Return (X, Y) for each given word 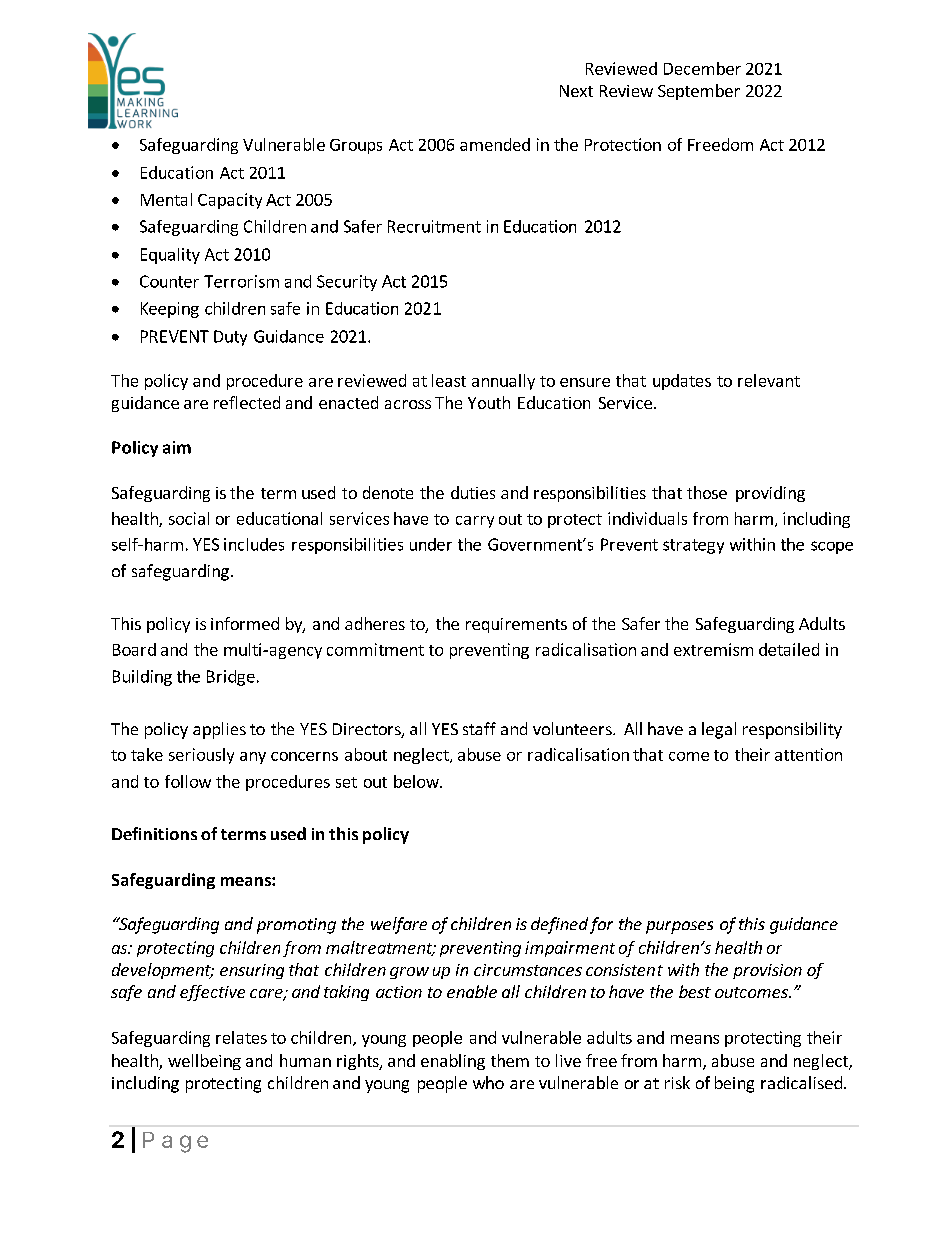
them (510, 1060)
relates (241, 1037)
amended (495, 144)
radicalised (801, 1082)
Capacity (230, 201)
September (699, 92)
